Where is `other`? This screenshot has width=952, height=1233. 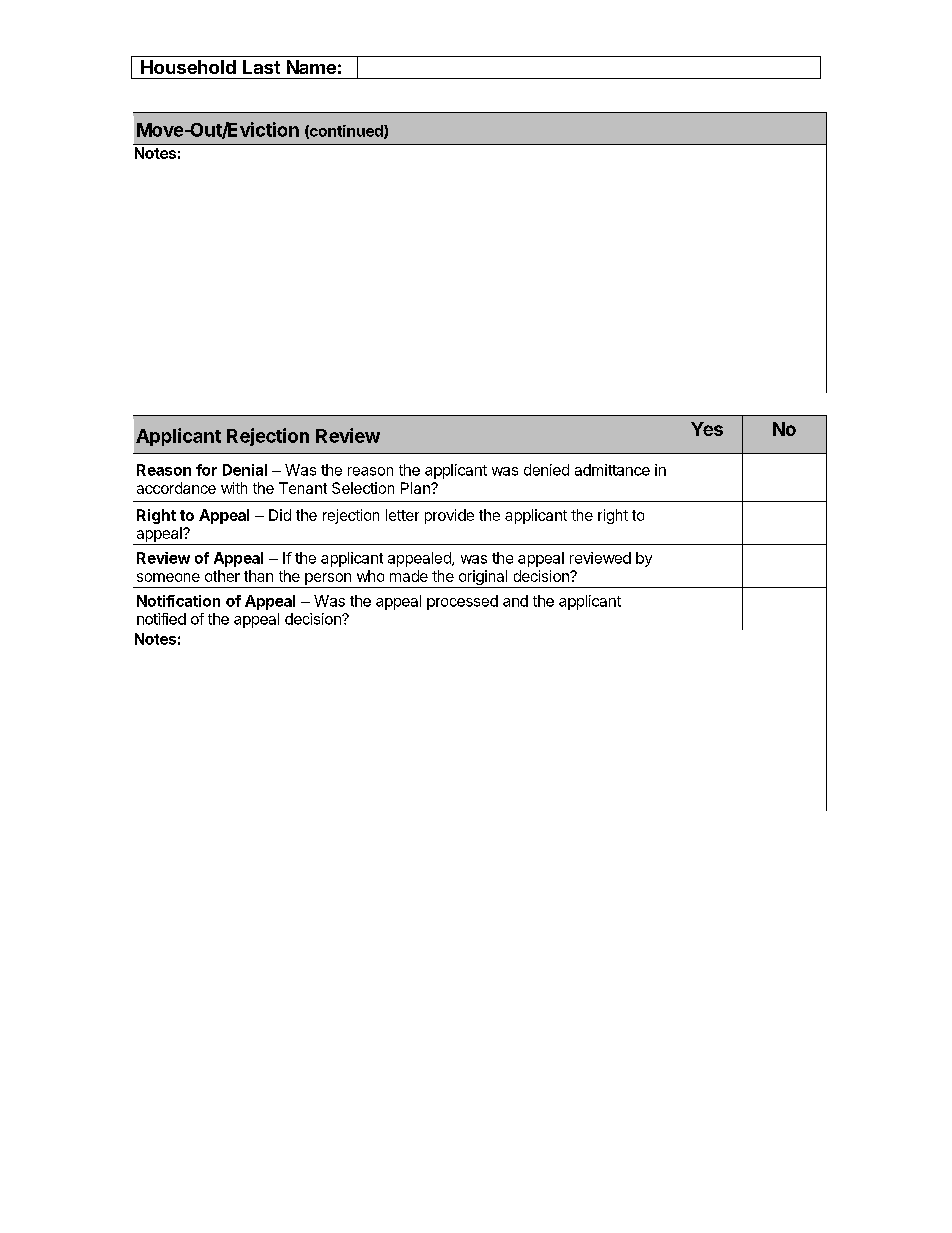
other is located at coordinates (222, 576).
